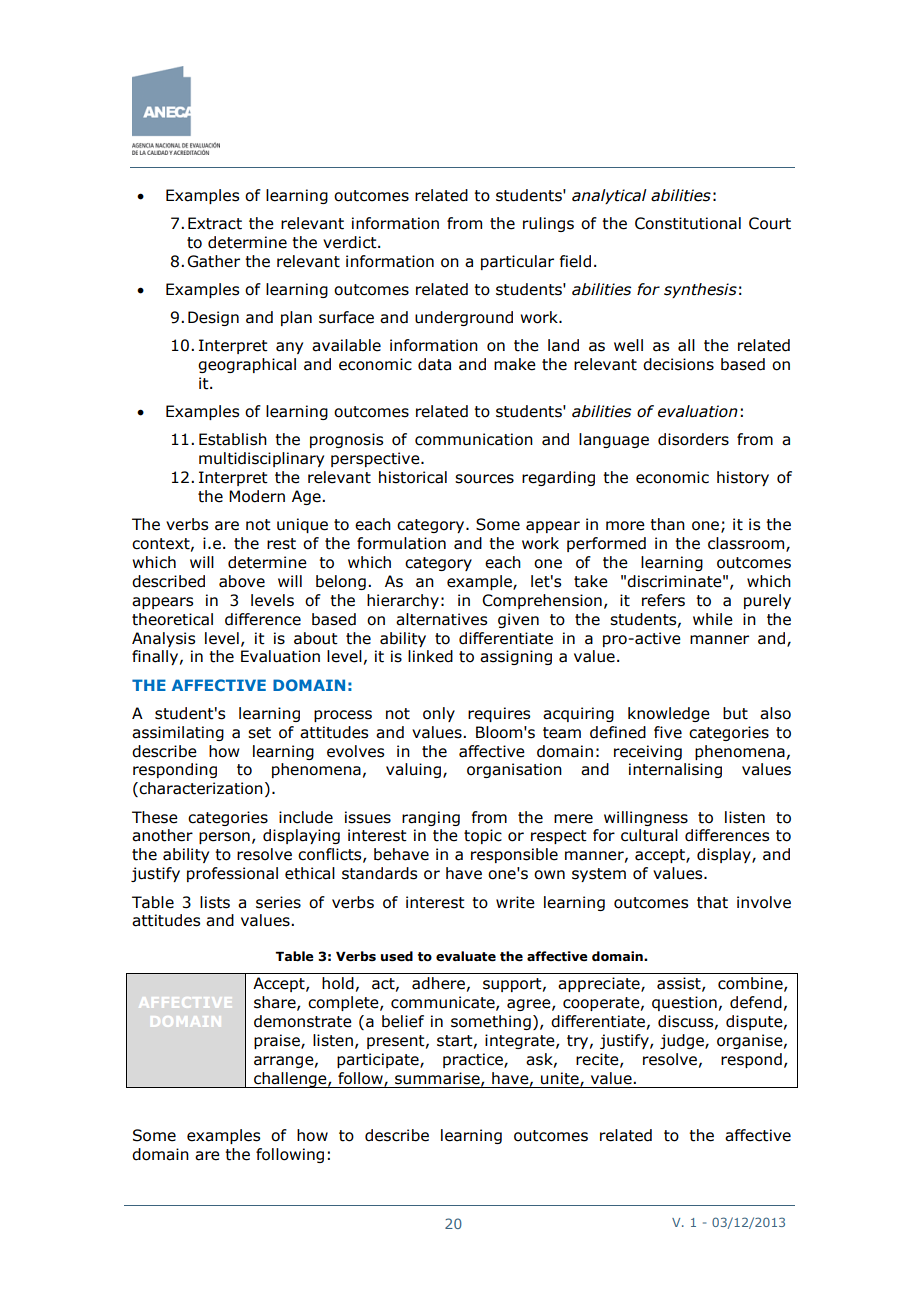 The image size is (924, 1308). Describe the element at coordinates (474, 1060) in the image. I see `practice` at that location.
